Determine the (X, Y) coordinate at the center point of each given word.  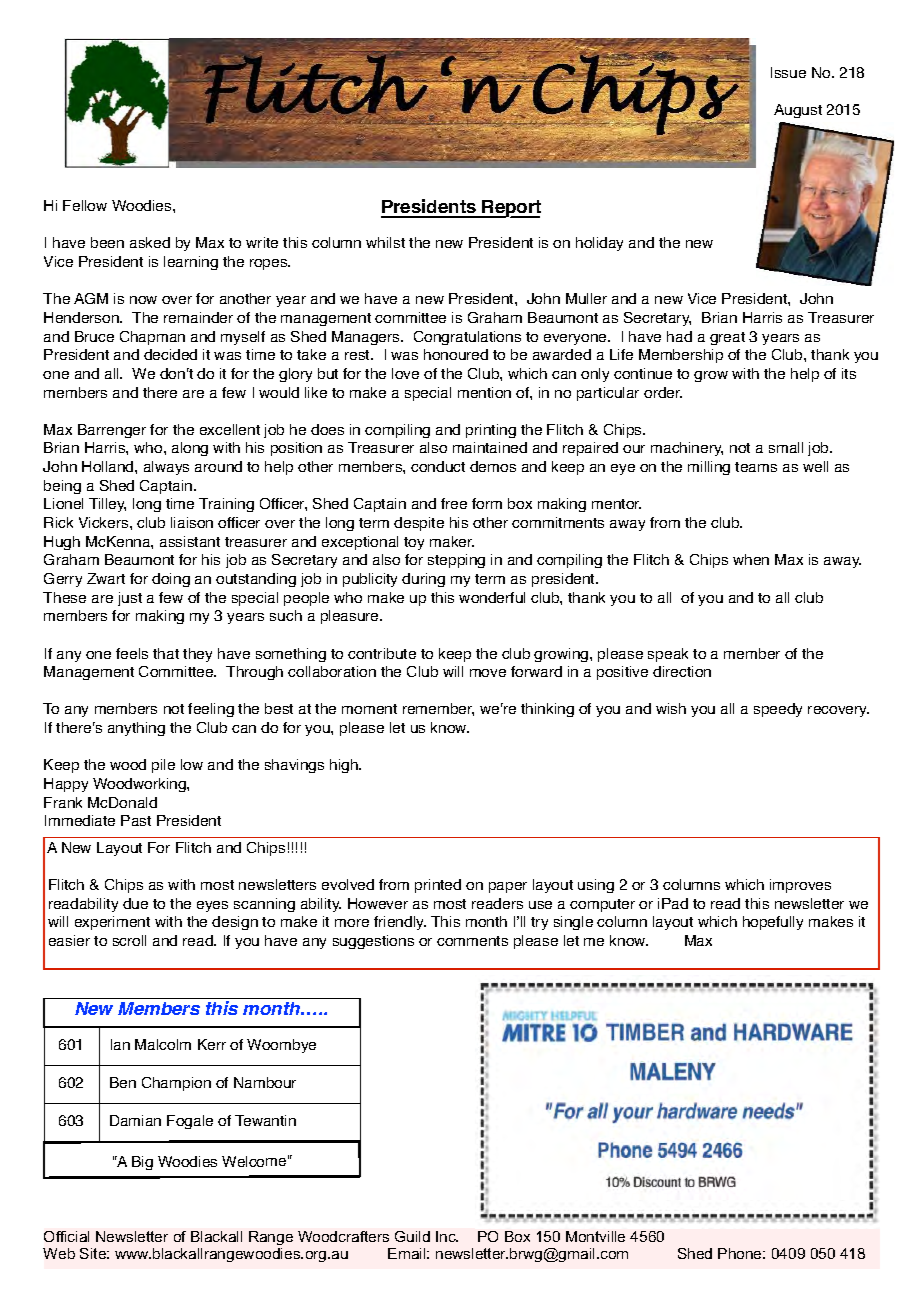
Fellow (85, 205)
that (166, 653)
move (488, 673)
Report (511, 209)
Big (142, 1163)
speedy (778, 710)
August (798, 111)
